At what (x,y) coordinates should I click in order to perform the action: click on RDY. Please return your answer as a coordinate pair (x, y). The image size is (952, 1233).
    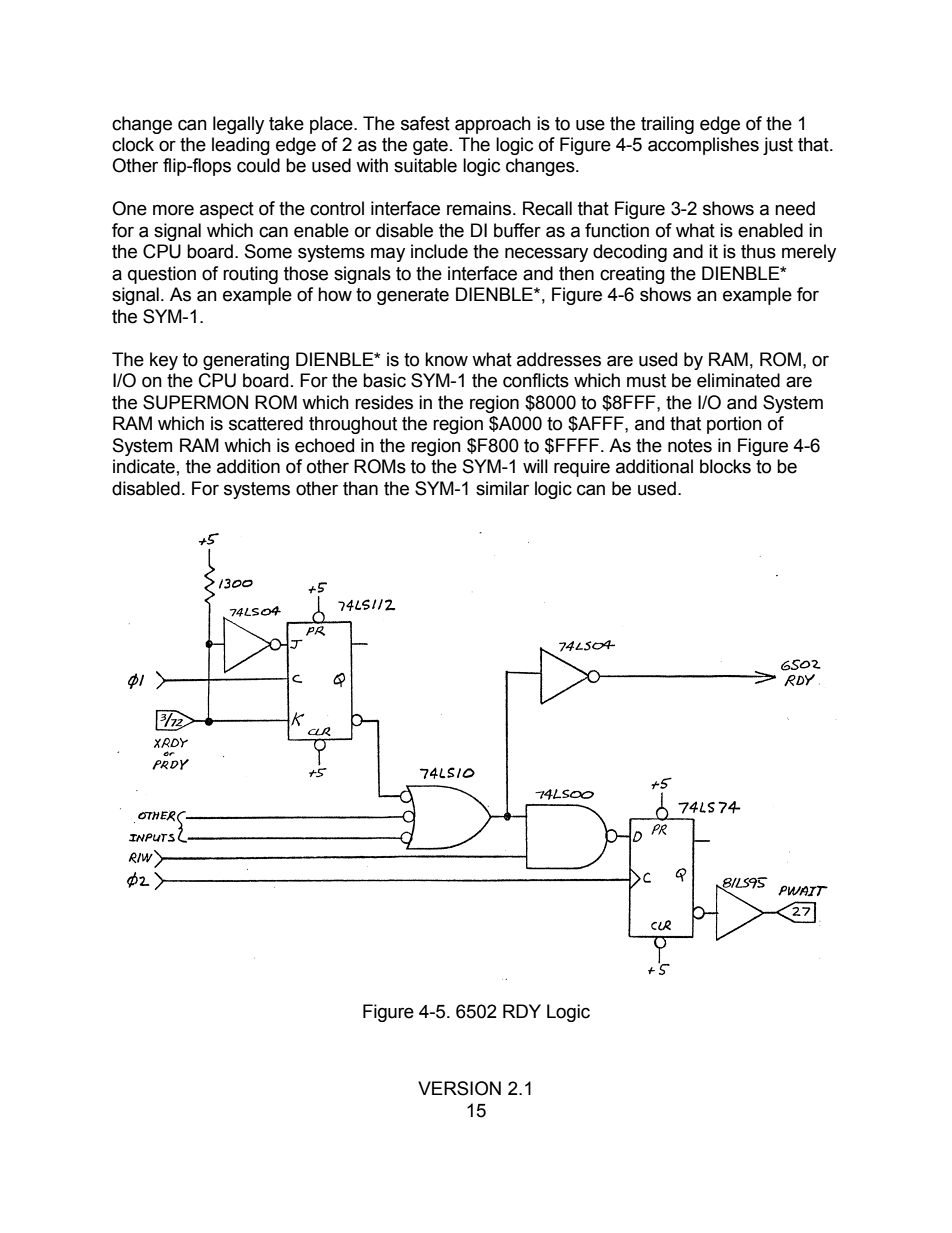
    Looking at the image, I should click on (522, 1011).
